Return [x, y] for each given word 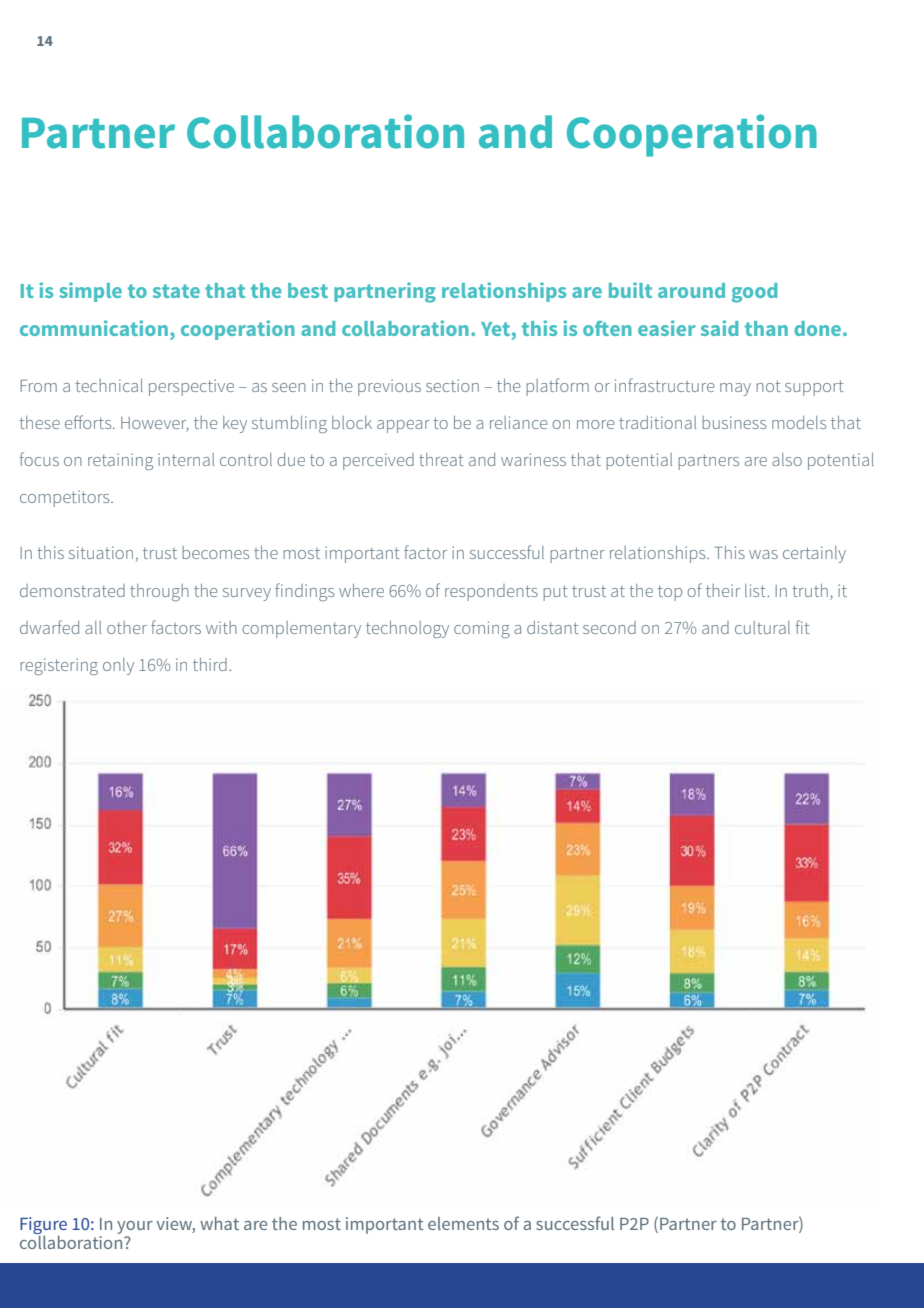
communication [94, 328]
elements [463, 1223]
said [719, 328]
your [135, 1229]
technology [407, 629]
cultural [762, 627]
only [118, 666]
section [452, 385]
